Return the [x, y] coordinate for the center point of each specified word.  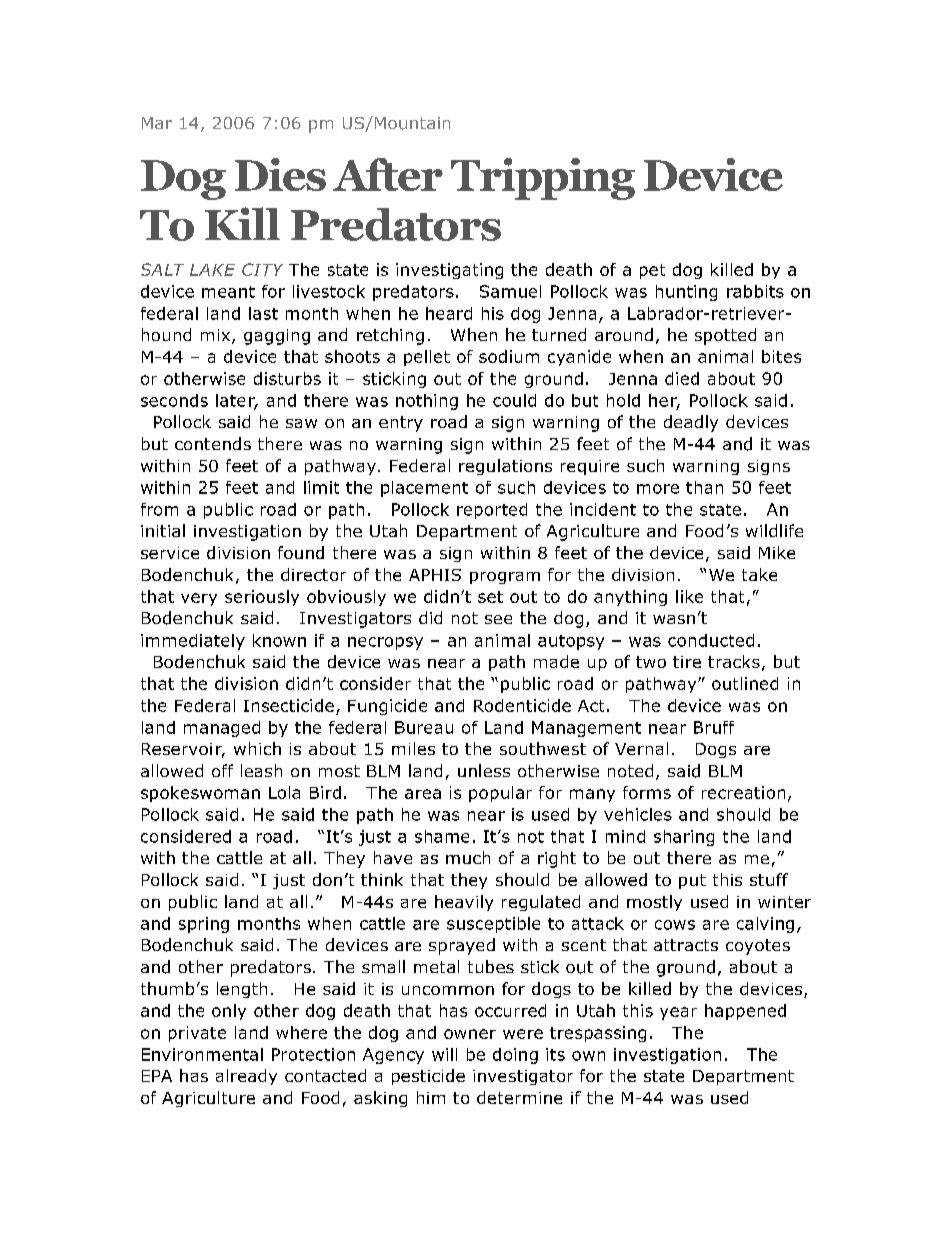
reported [492, 511]
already [246, 1077]
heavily [464, 903]
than [704, 487]
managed [222, 729]
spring [204, 925]
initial [163, 530]
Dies [280, 174]
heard [449, 313]
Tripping [543, 179]
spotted [725, 336]
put [692, 881]
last [263, 313]
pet [652, 271]
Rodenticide [522, 705]
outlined [745, 683]
